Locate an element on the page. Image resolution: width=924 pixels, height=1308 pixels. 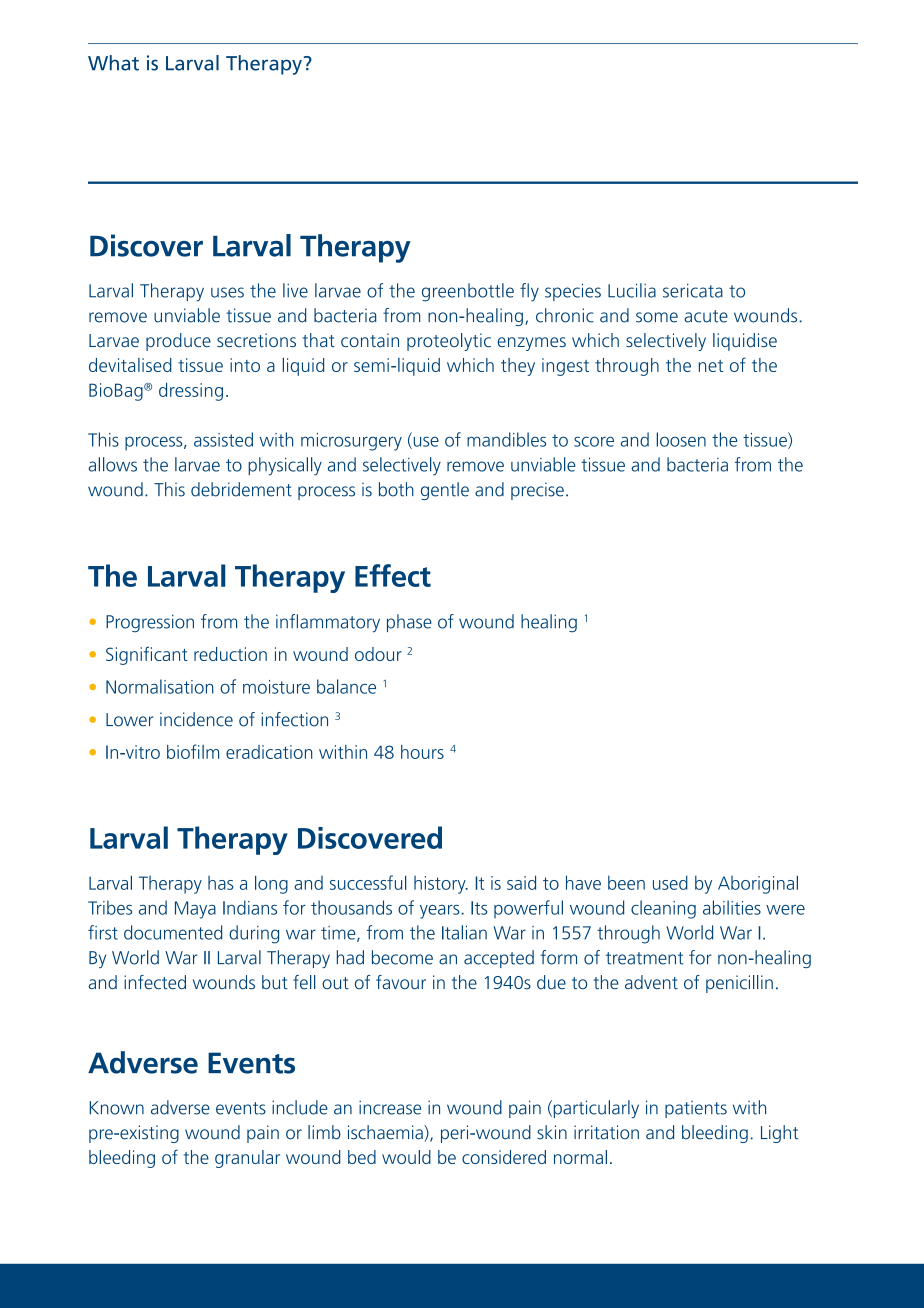
Lucilia is located at coordinates (632, 290).
